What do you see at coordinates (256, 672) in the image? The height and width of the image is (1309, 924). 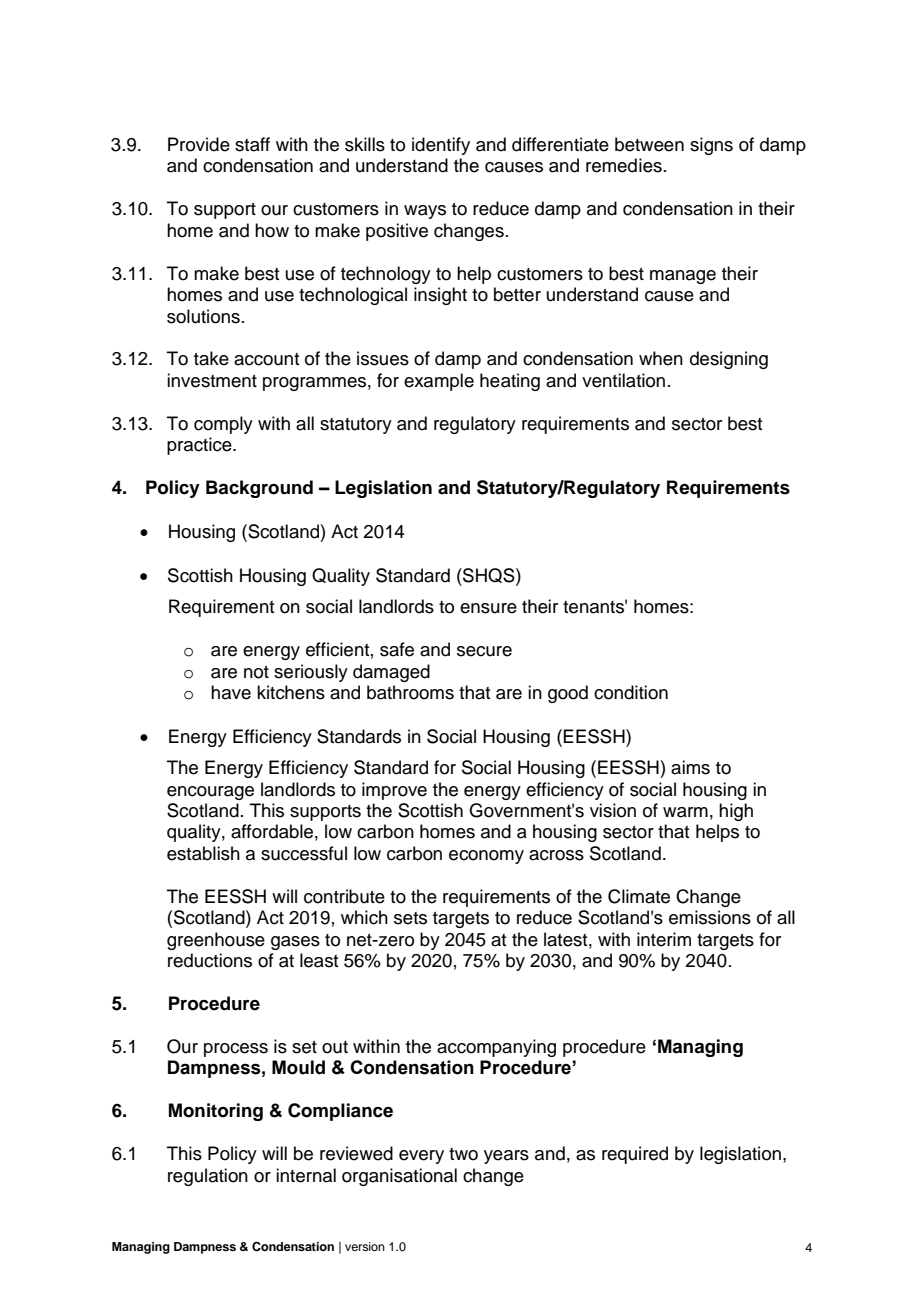 I see `not` at bounding box center [256, 672].
